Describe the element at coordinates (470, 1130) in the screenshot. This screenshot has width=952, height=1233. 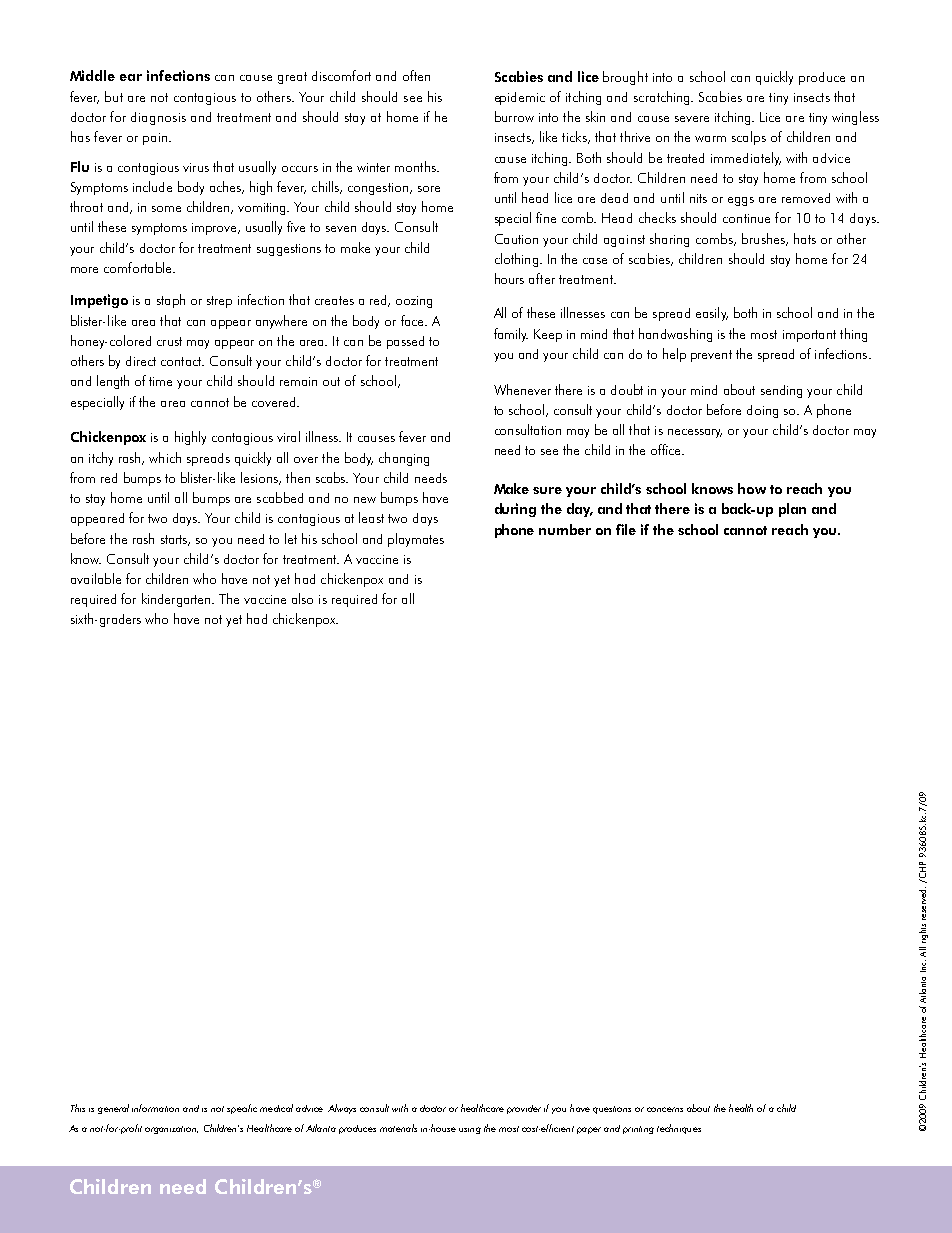
I see `using` at that location.
